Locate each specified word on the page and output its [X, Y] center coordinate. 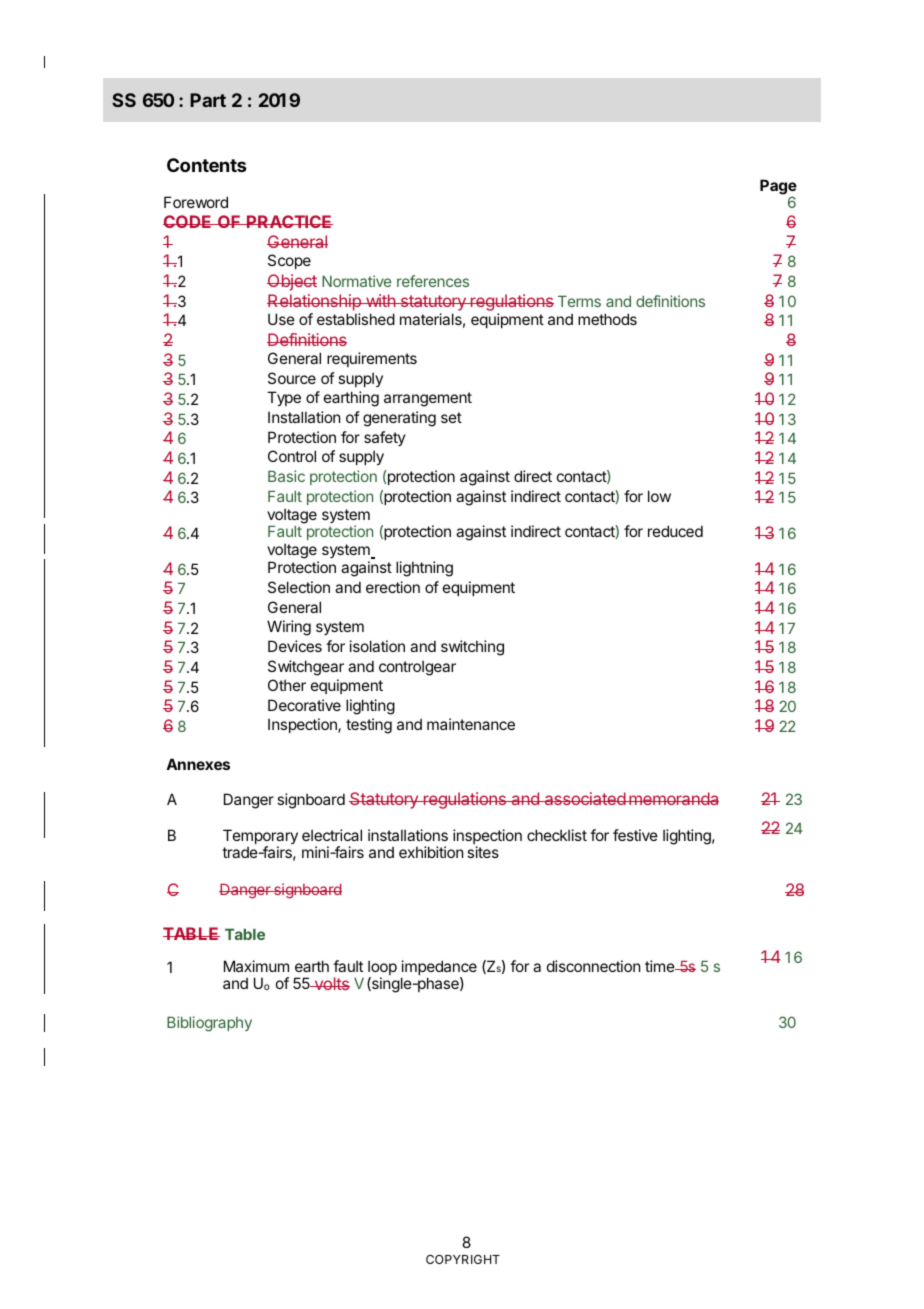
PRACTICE [289, 221]
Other [287, 685]
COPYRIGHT [463, 1259]
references [433, 281]
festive [635, 835]
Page [778, 188]
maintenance [471, 724]
